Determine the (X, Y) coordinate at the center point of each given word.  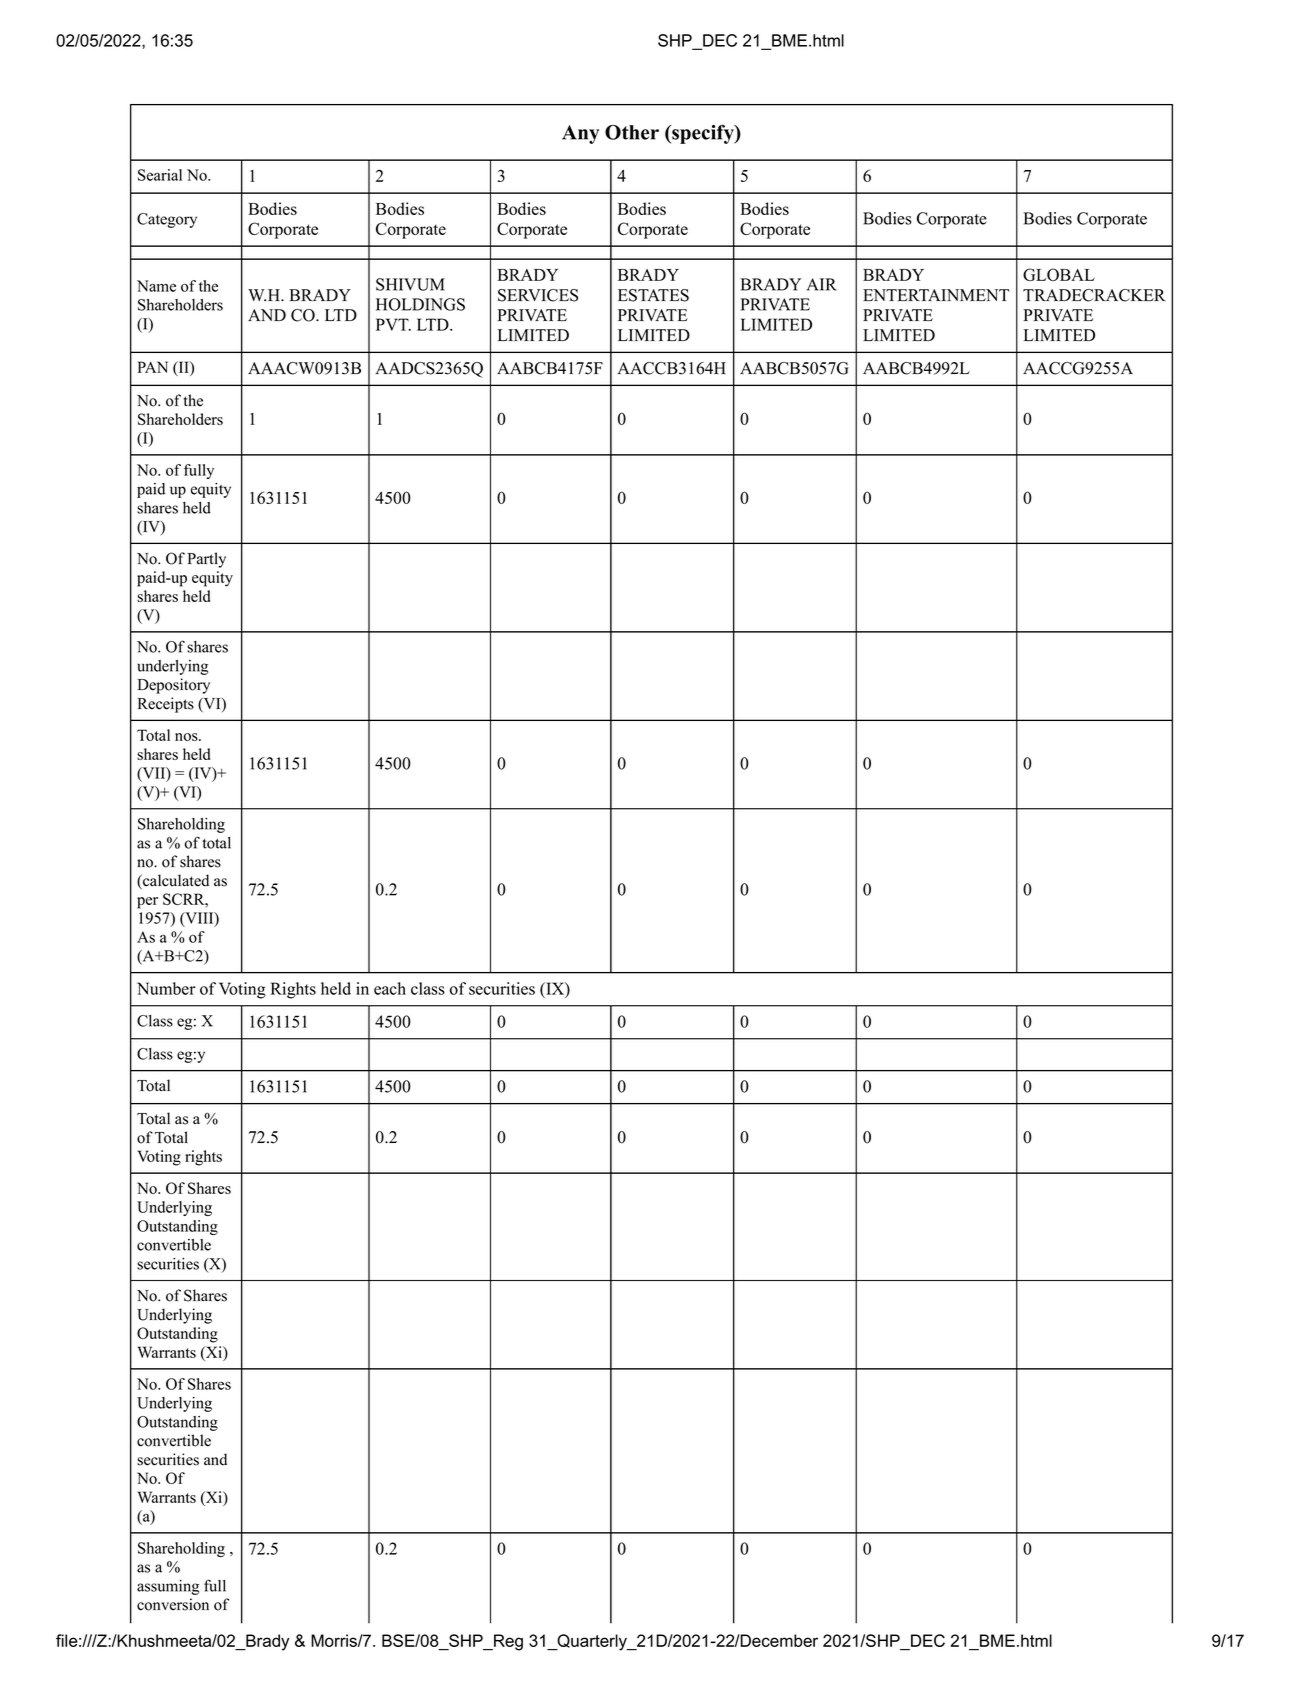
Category (167, 220)
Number (166, 988)
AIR (822, 284)
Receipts (166, 705)
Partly (207, 560)
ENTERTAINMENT (936, 295)
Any (580, 134)
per (147, 903)
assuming (168, 1587)
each (390, 988)
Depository (174, 686)
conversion (173, 1604)
